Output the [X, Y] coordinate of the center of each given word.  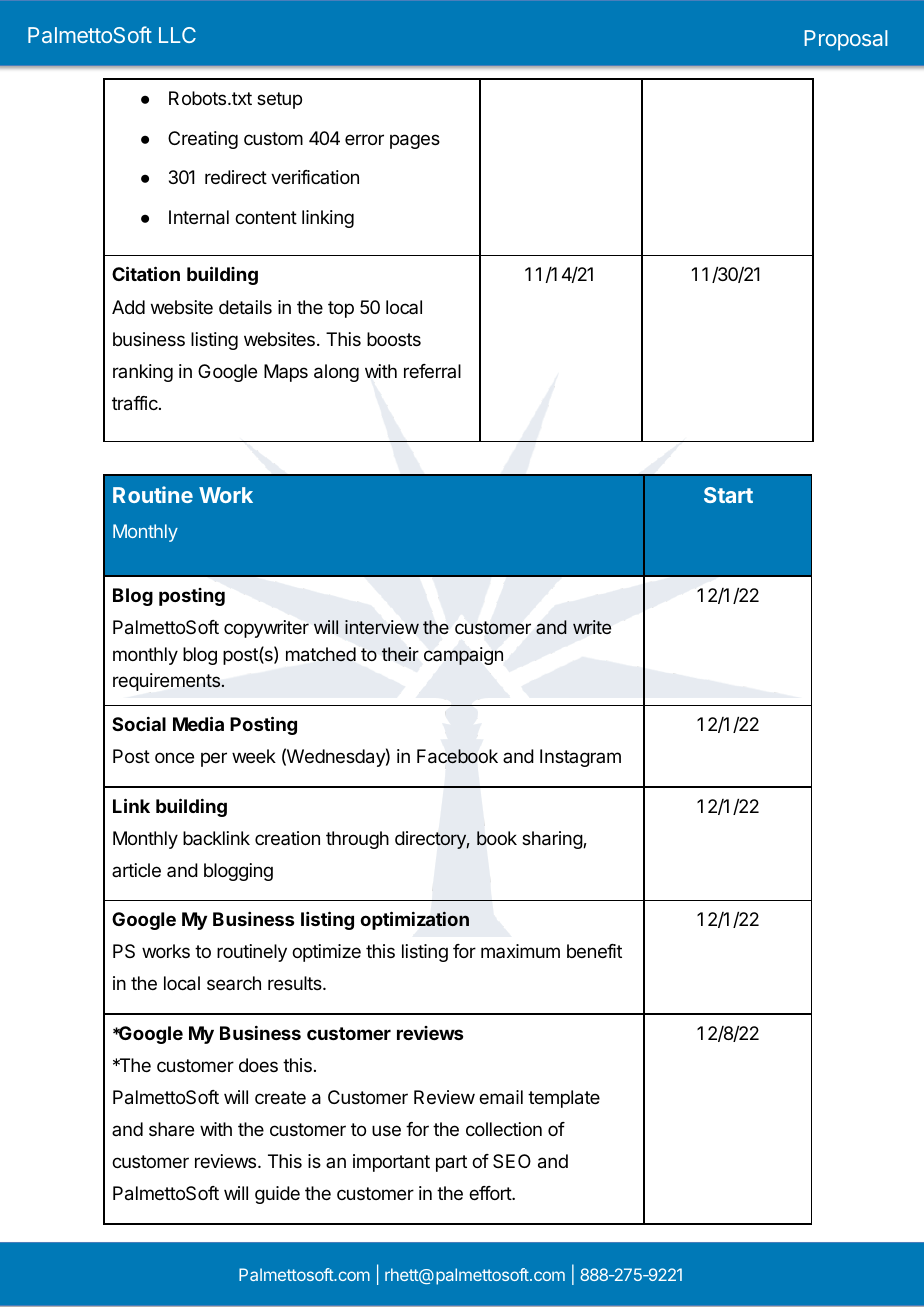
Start [728, 495]
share [171, 1129]
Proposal [846, 40]
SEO [512, 1161]
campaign [463, 656]
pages [415, 141]
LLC [177, 35]
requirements [167, 682]
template [564, 1099]
